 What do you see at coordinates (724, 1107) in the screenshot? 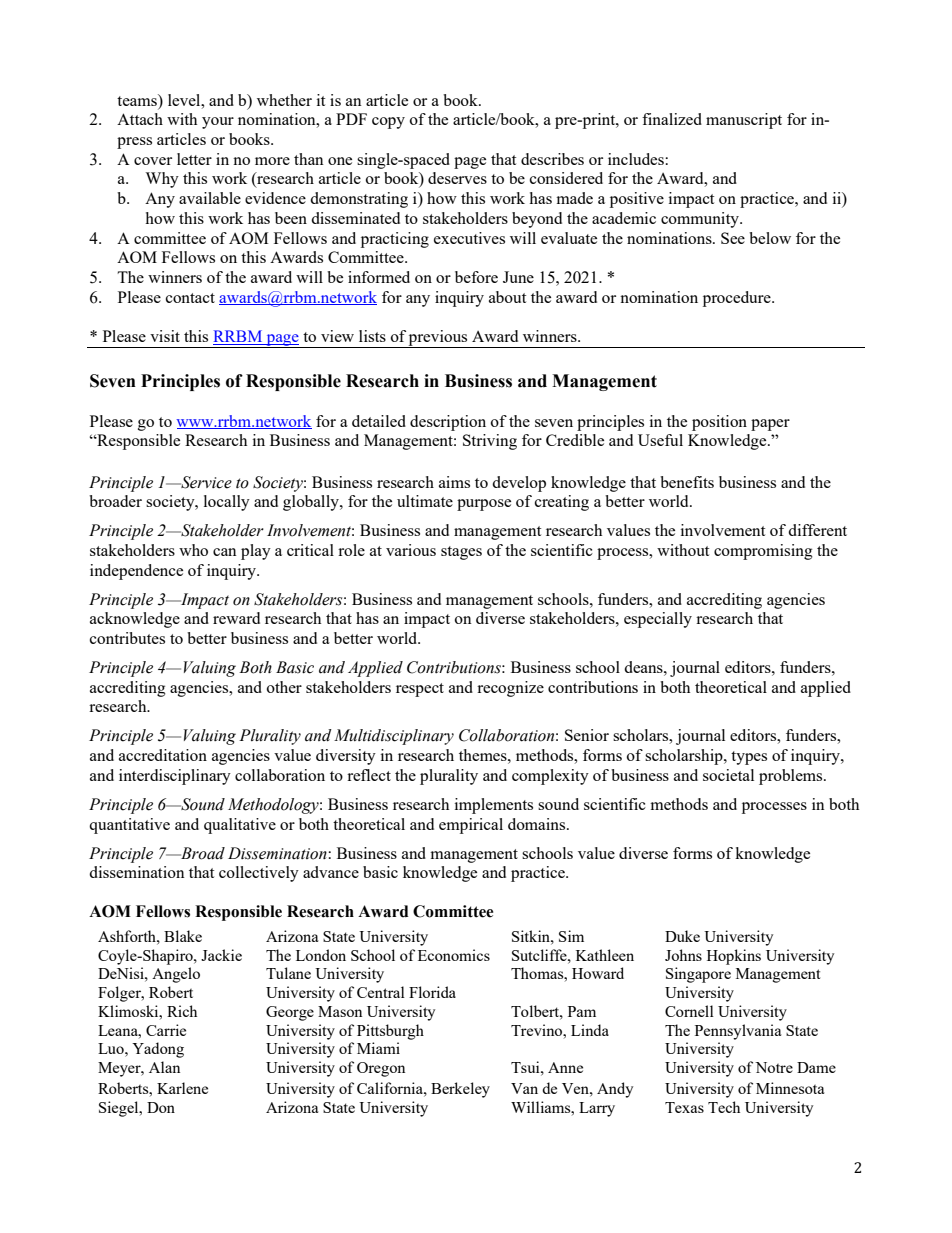
I see `Tech` at bounding box center [724, 1107].
